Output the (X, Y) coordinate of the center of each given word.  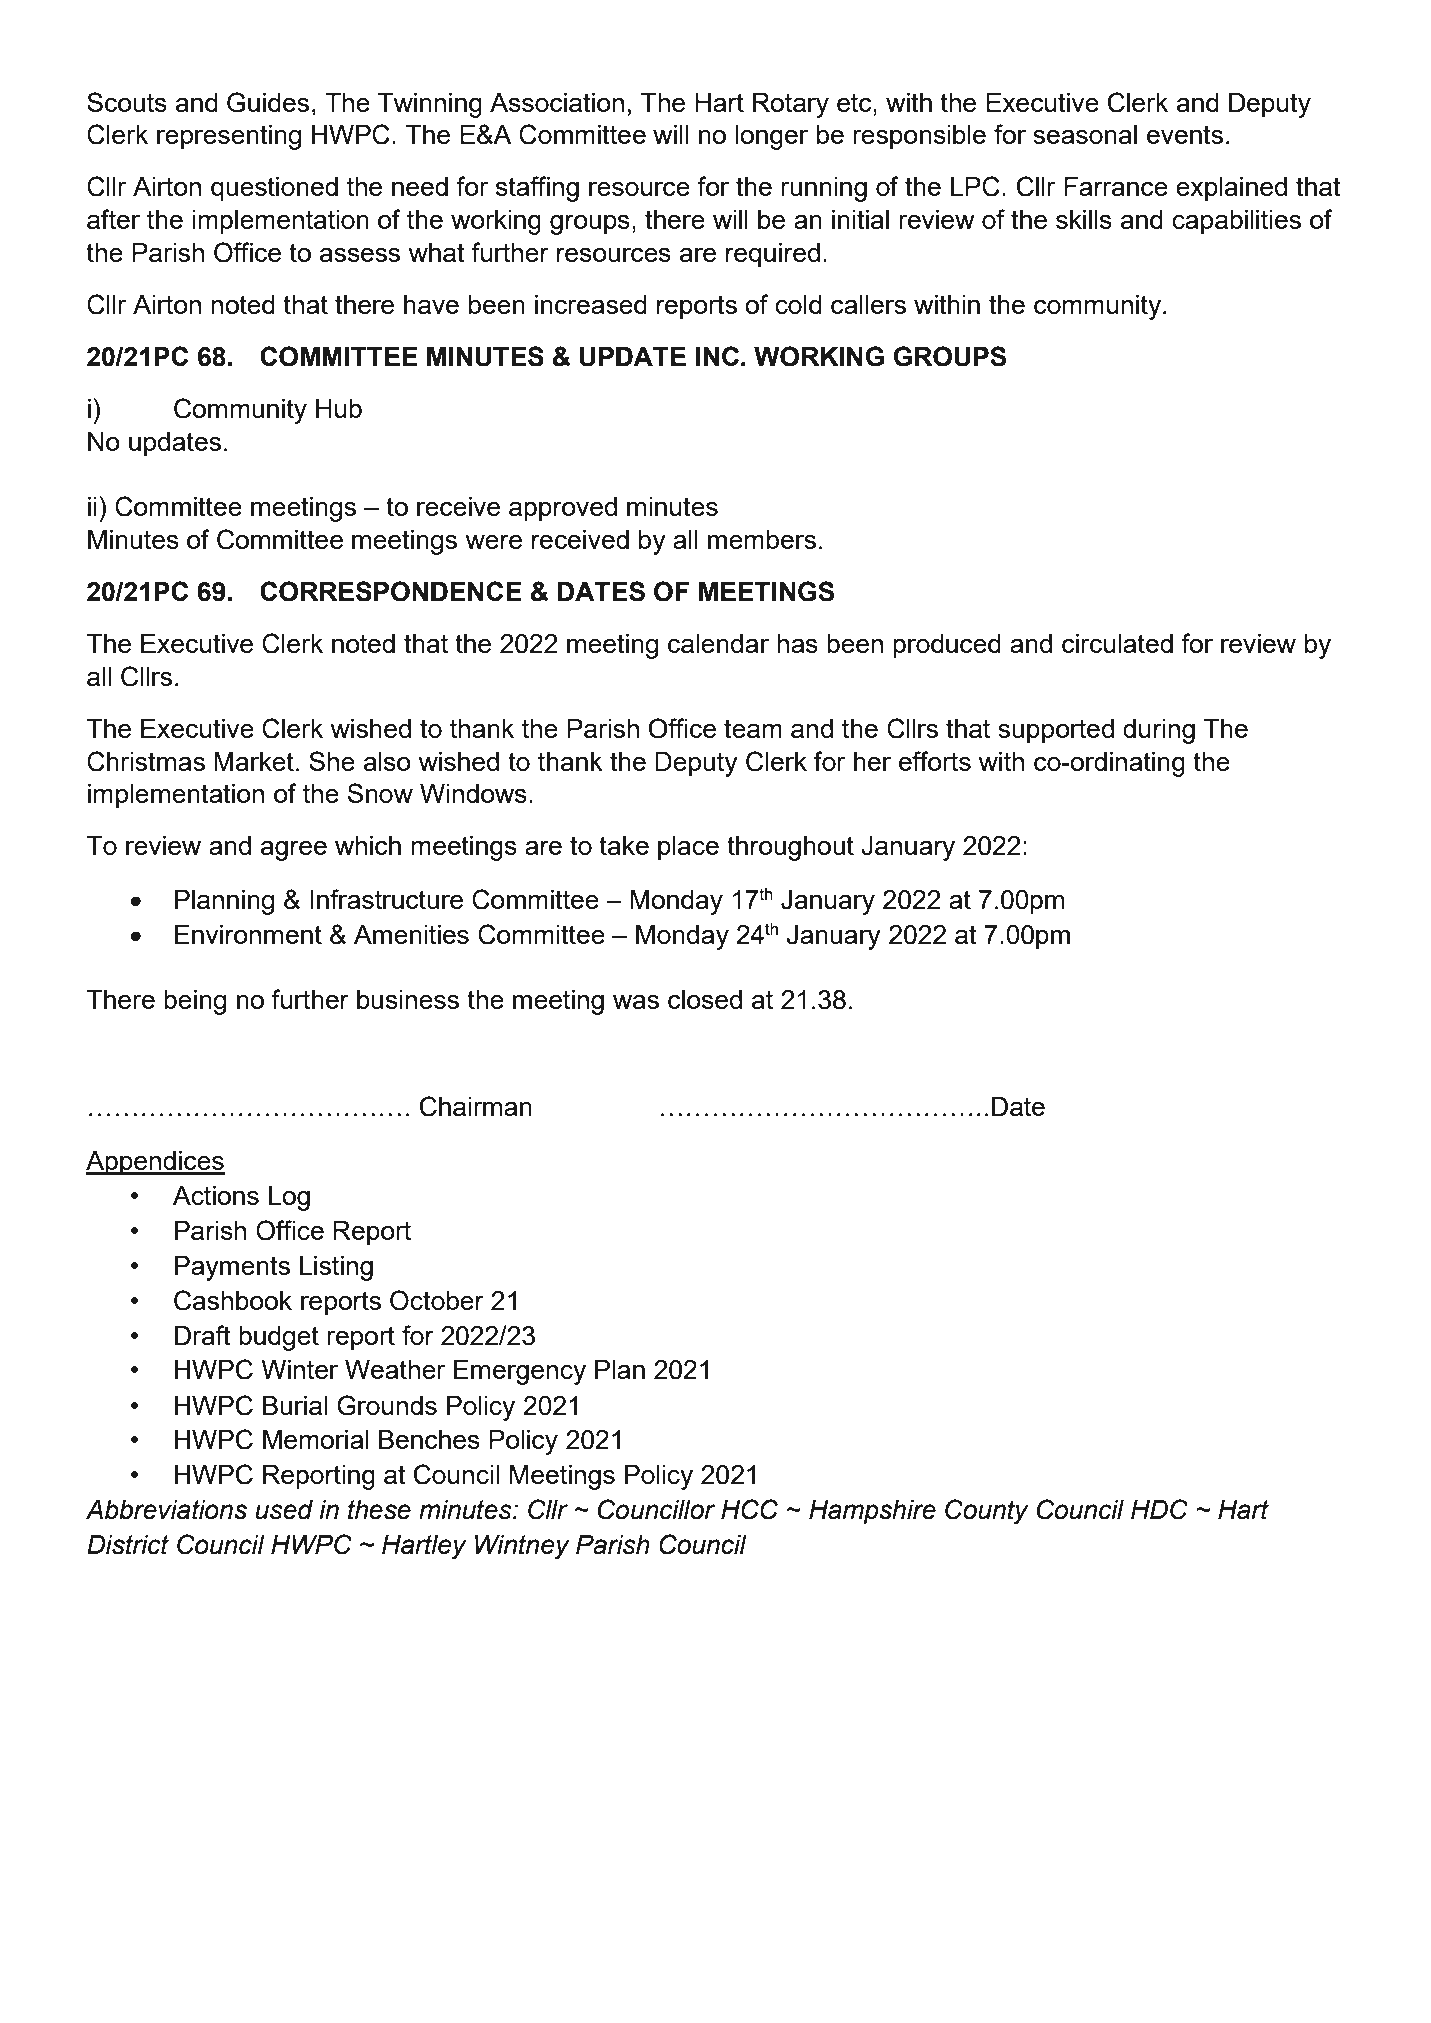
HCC (749, 1509)
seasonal (1085, 134)
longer (772, 137)
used (284, 1510)
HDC (1159, 1509)
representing (229, 137)
